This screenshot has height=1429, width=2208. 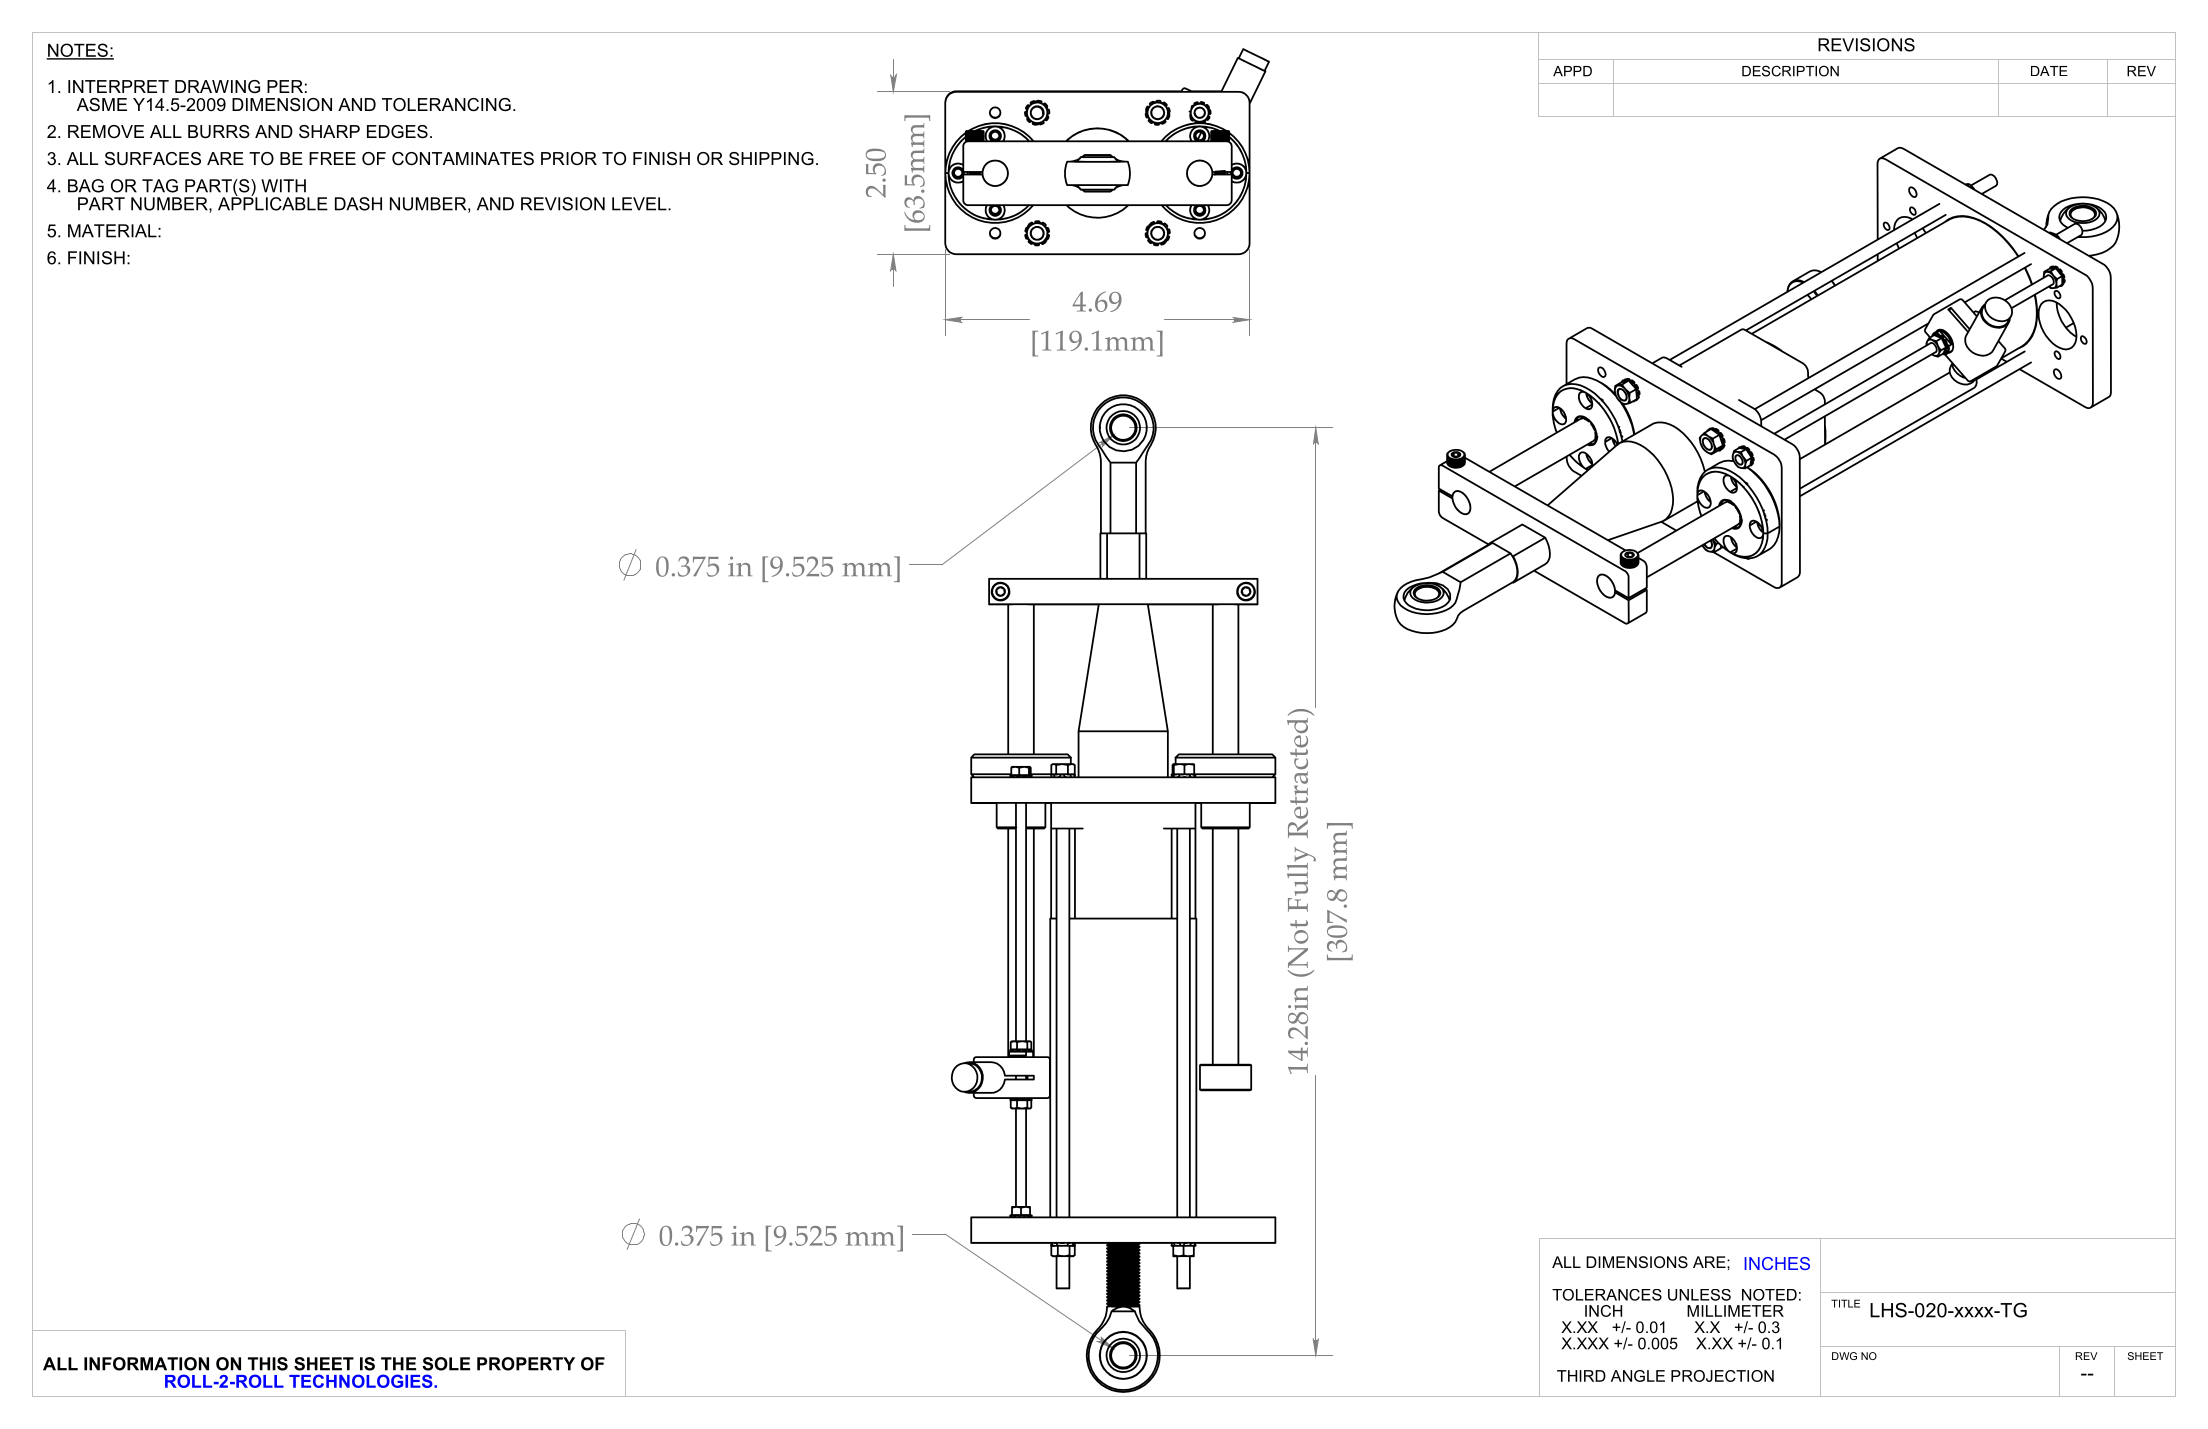 What do you see at coordinates (358, 204) in the screenshot?
I see `DASH` at bounding box center [358, 204].
